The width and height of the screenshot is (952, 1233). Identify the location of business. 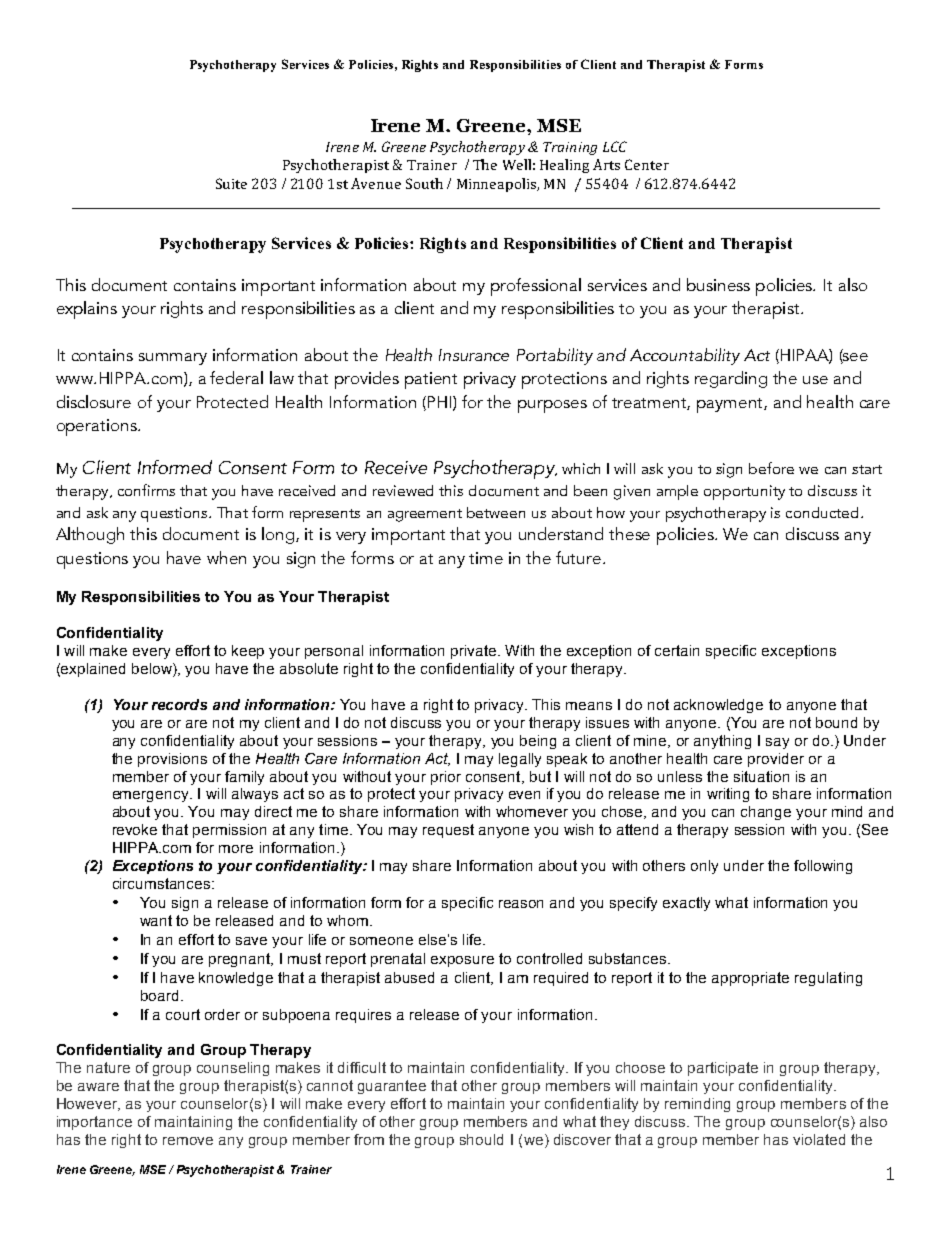
(718, 284).
